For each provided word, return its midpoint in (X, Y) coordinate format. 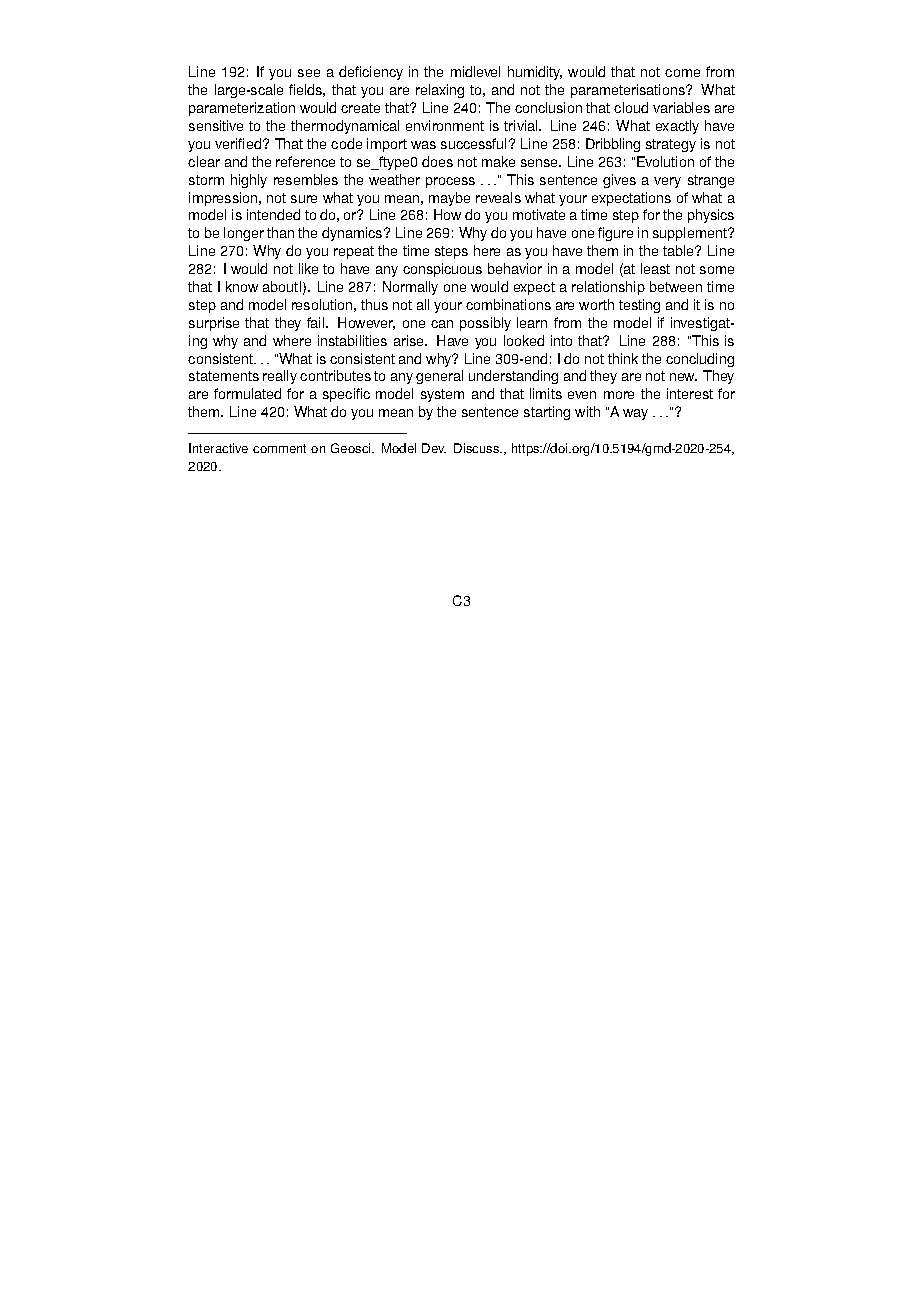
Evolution (665, 161)
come (682, 73)
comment (279, 448)
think (623, 358)
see (309, 73)
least (655, 268)
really (280, 377)
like (308, 268)
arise (410, 340)
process (450, 182)
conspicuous (442, 270)
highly (249, 181)
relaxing (440, 91)
